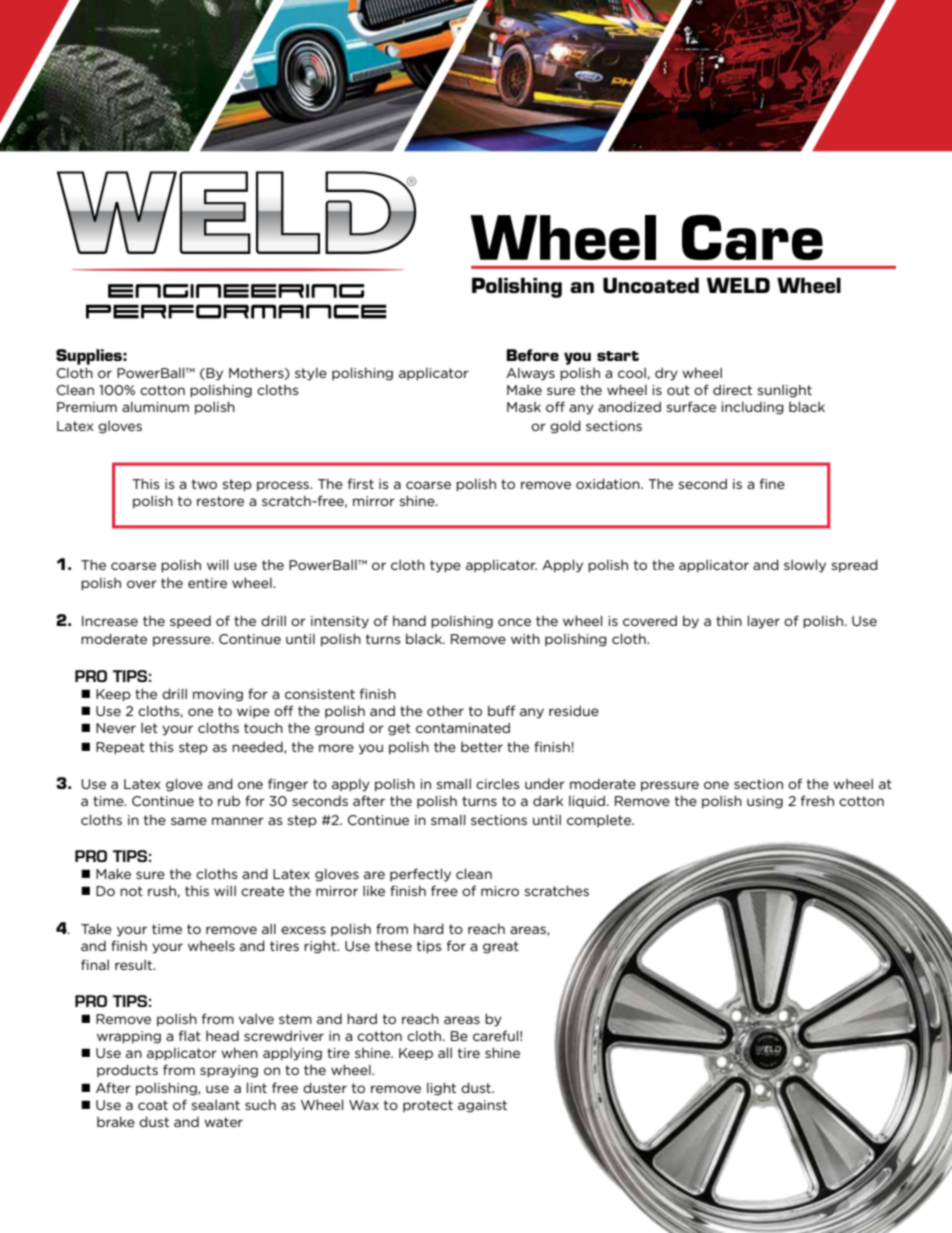  What do you see at coordinates (216, 1105) in the screenshot?
I see `sealant` at bounding box center [216, 1105].
